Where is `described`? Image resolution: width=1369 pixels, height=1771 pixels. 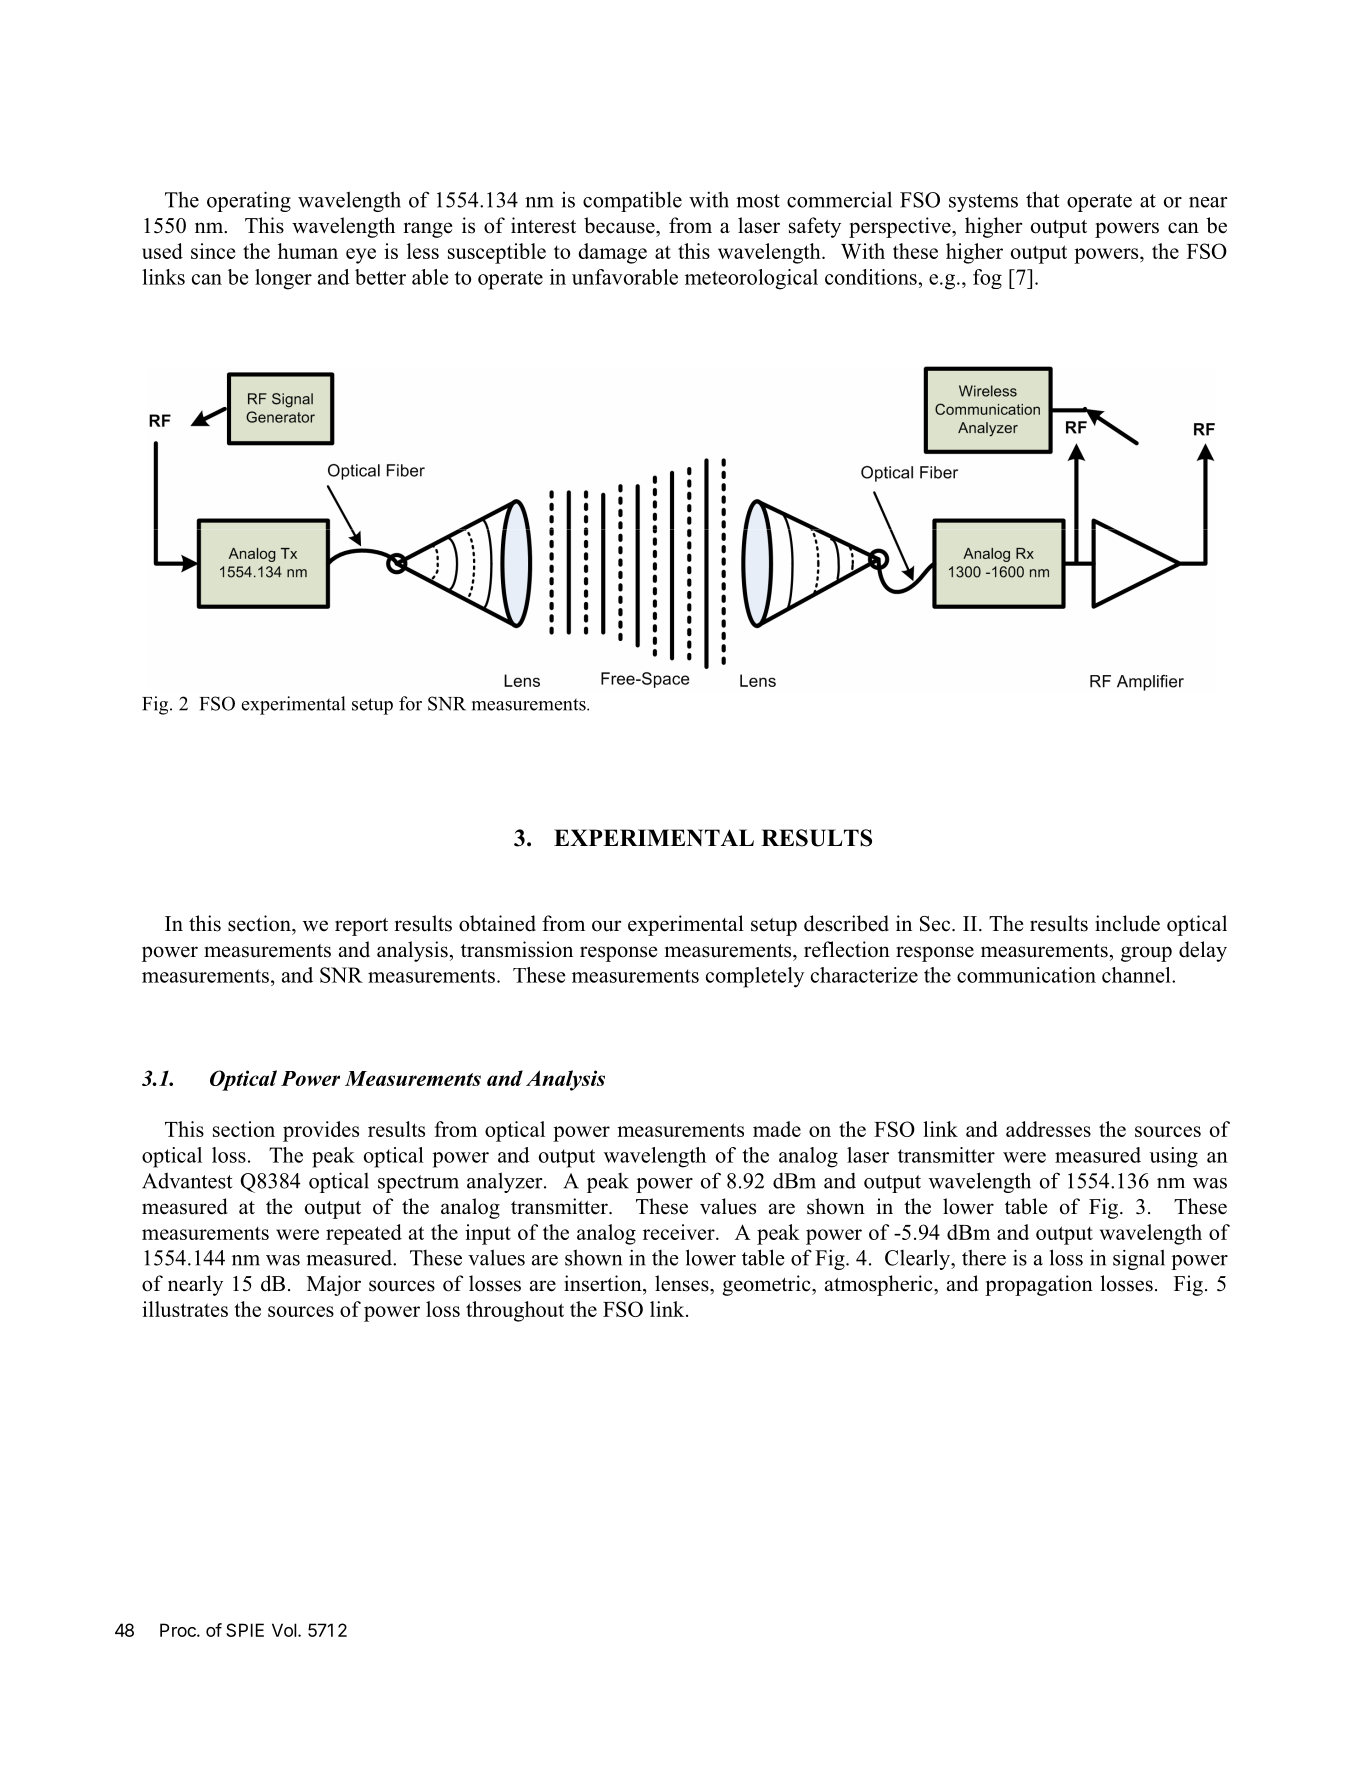 described is located at coordinates (846, 923).
